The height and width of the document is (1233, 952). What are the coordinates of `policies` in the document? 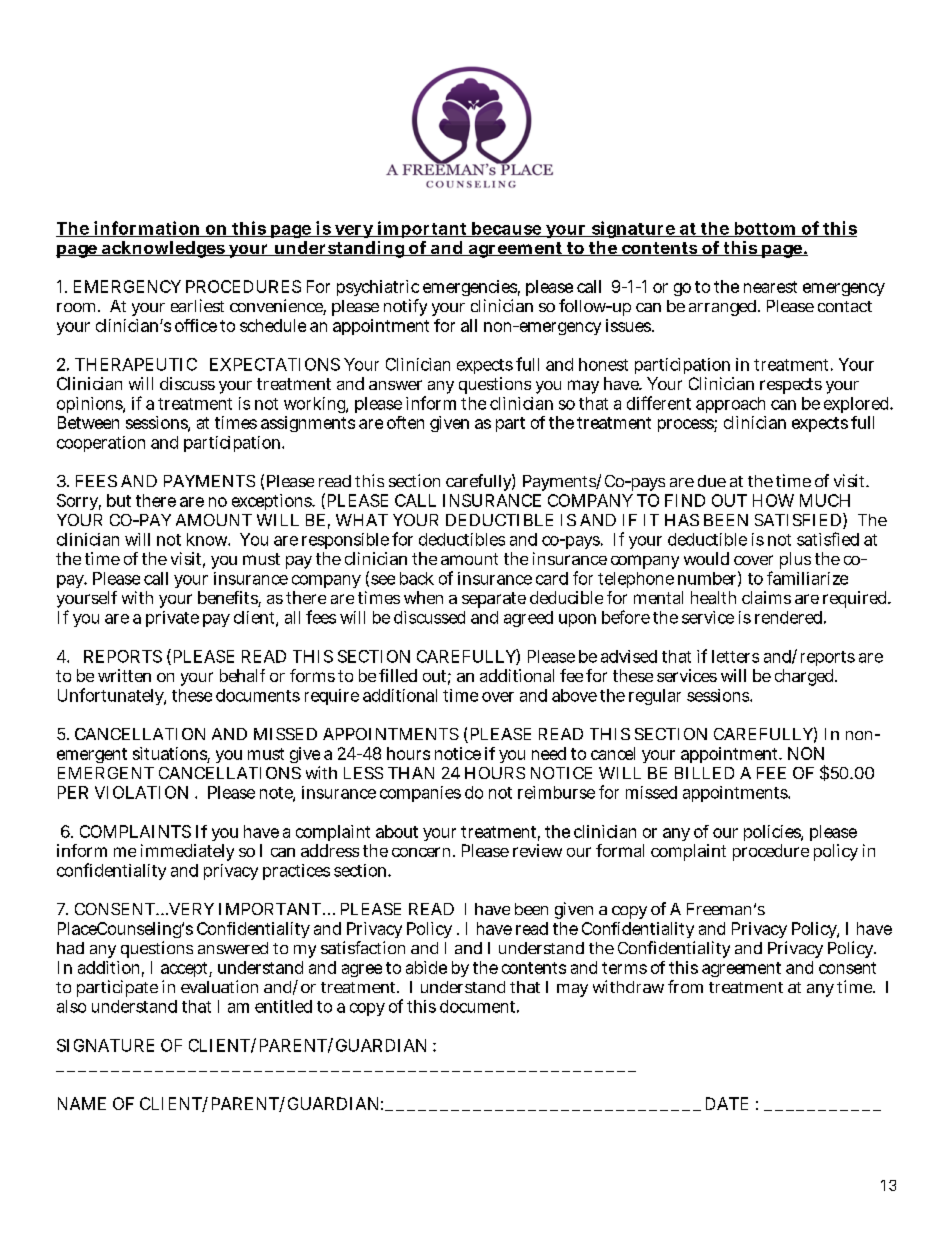 It's located at (773, 833).
